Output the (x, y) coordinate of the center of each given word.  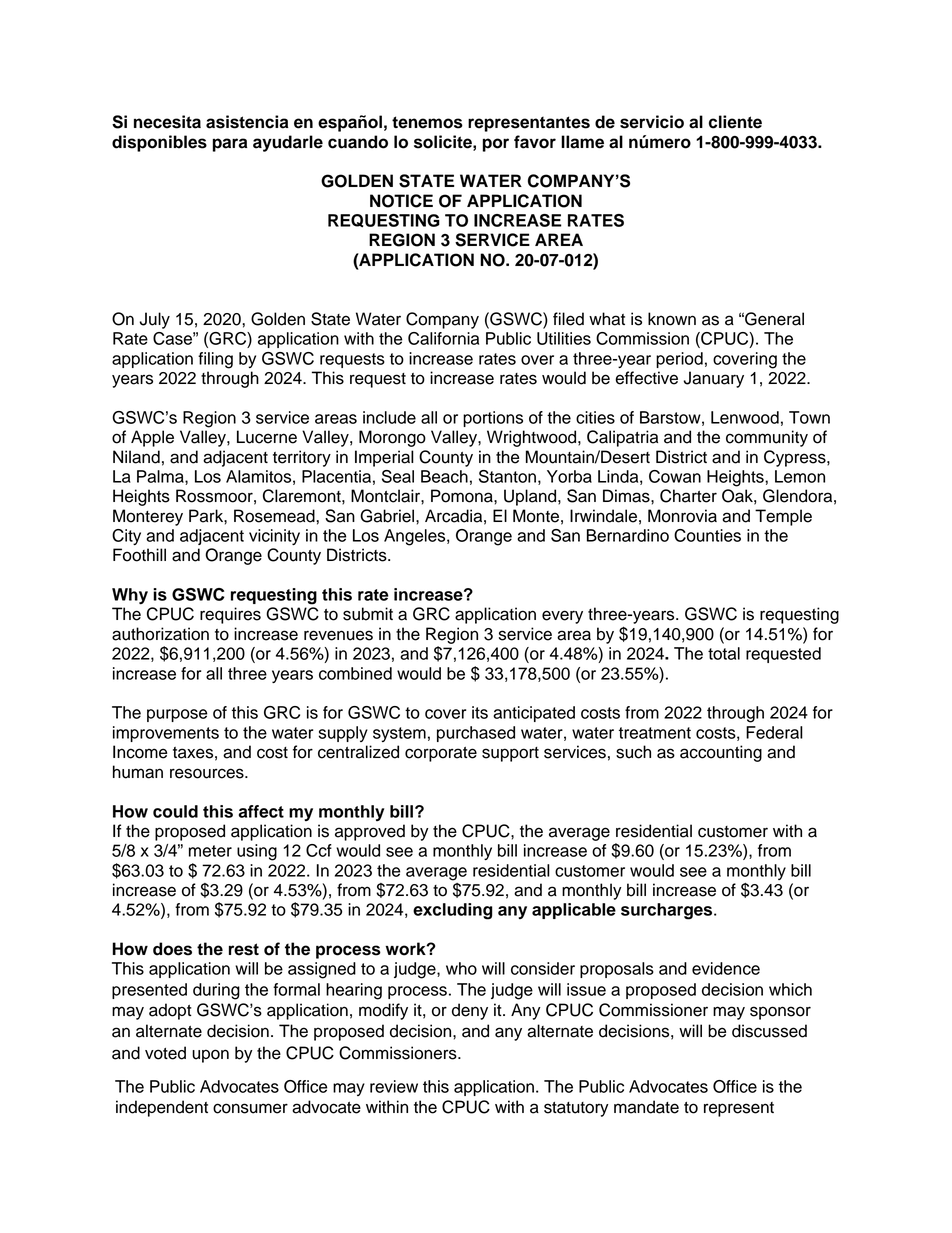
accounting (721, 753)
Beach (444, 476)
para (230, 145)
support (510, 754)
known (672, 319)
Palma (161, 477)
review (394, 1086)
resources (208, 773)
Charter (688, 496)
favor (535, 142)
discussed (769, 1031)
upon (210, 1056)
